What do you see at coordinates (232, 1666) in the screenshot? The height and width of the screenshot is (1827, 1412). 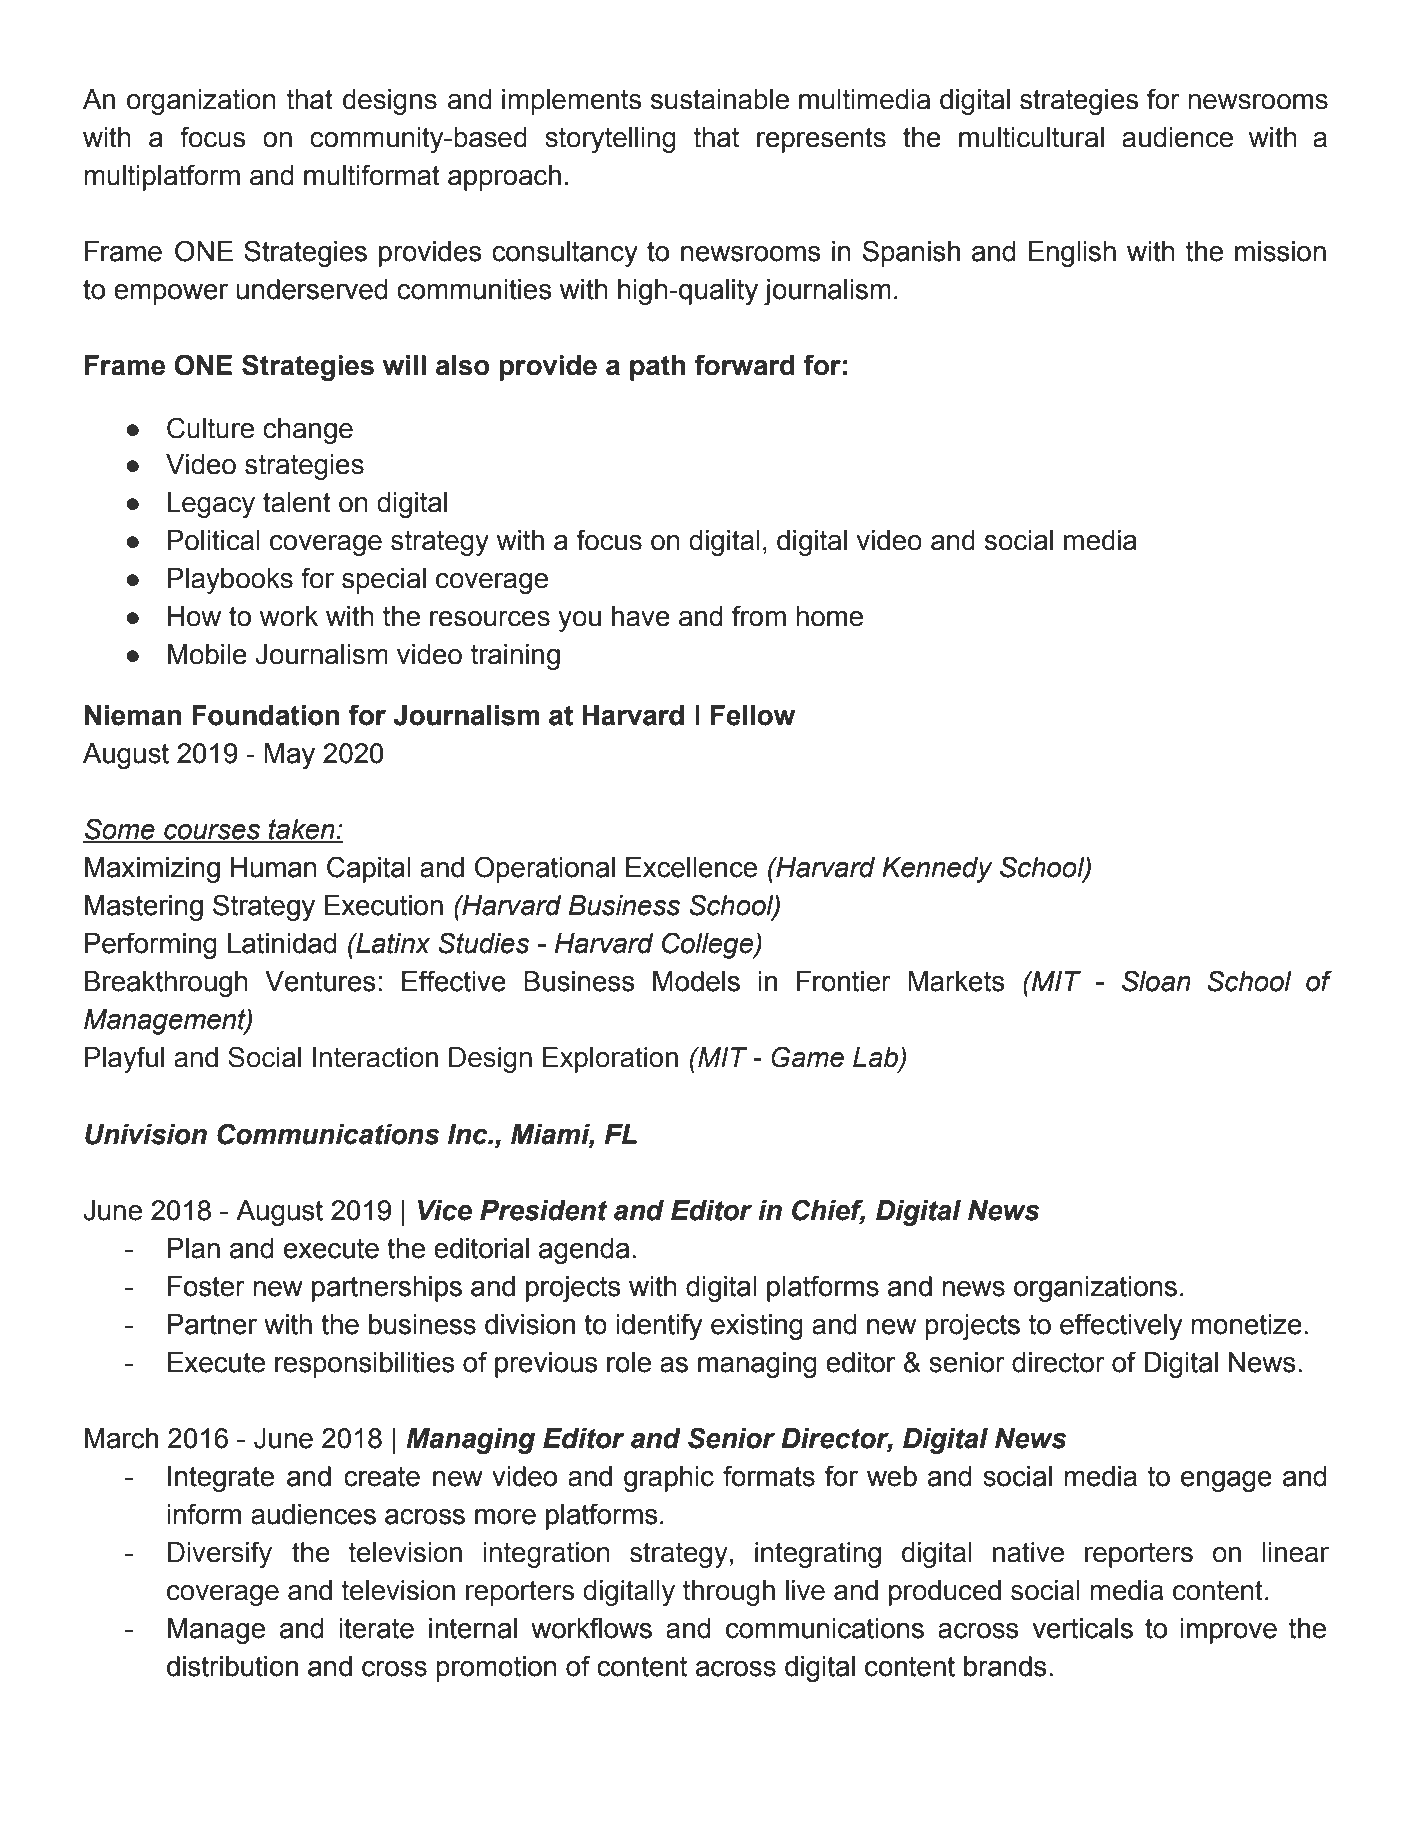 I see `distribution` at bounding box center [232, 1666].
